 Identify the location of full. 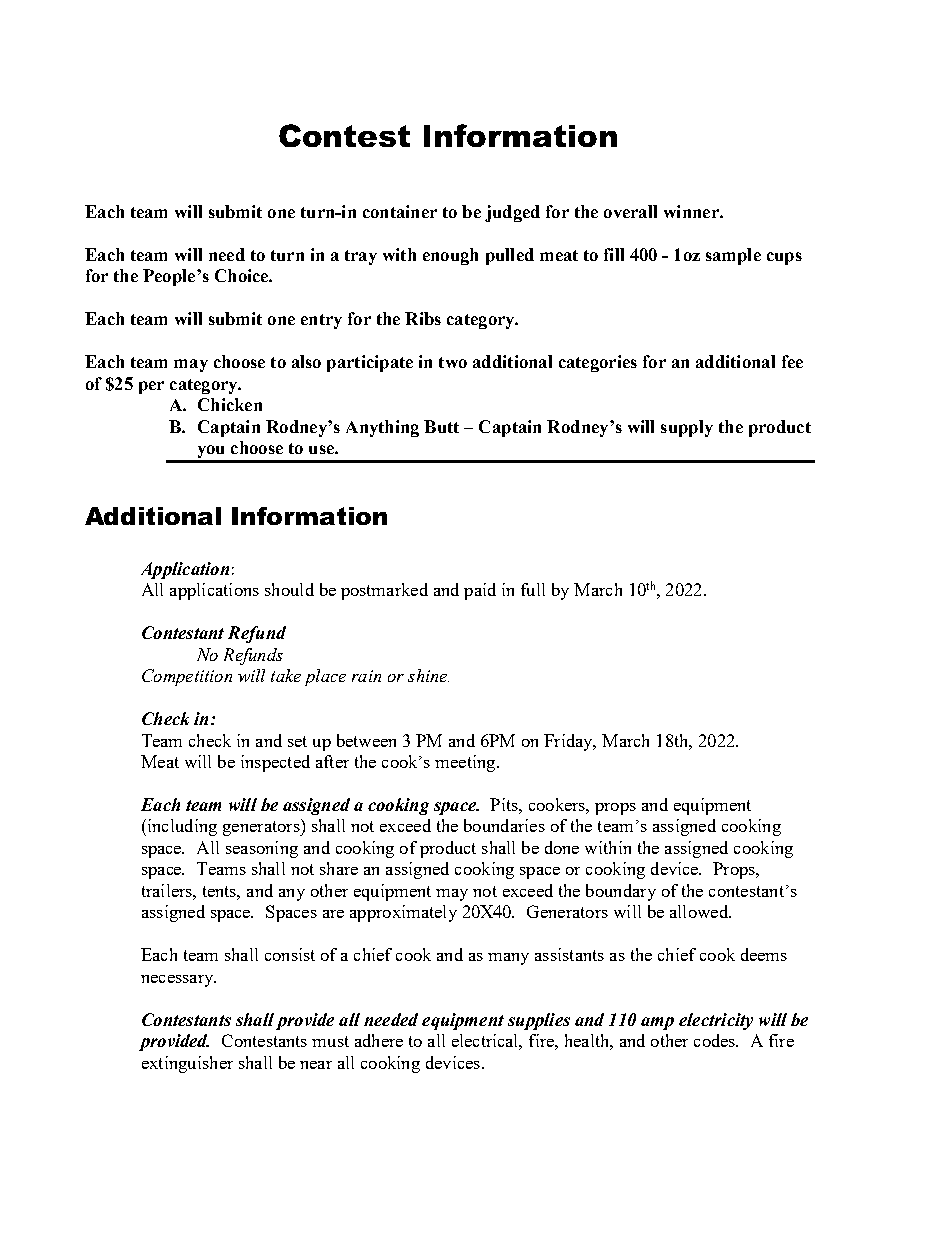
(533, 589).
